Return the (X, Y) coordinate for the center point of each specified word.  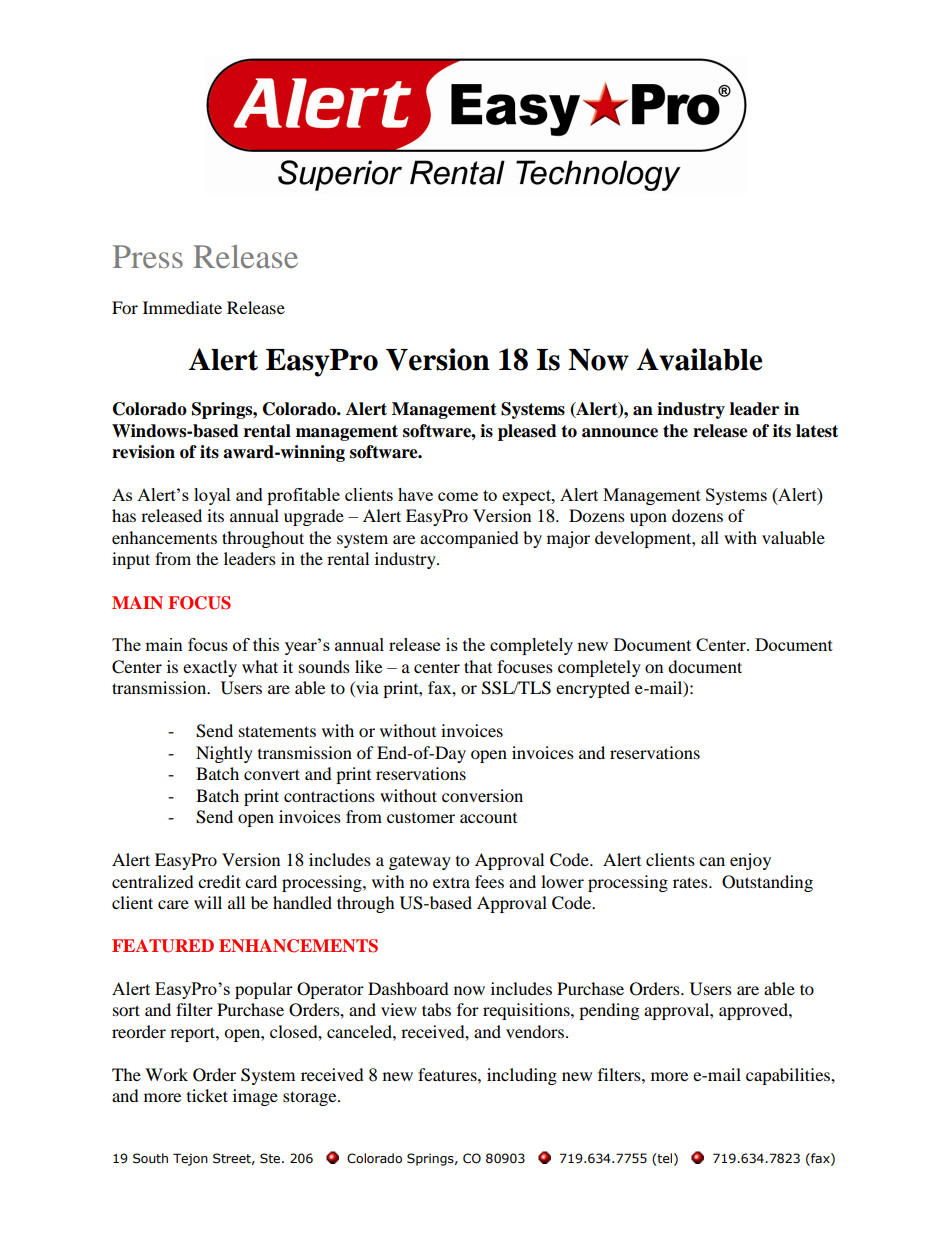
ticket (207, 1095)
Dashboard (408, 988)
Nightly (224, 754)
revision (143, 452)
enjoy (750, 861)
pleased (527, 432)
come (458, 496)
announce (620, 433)
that (478, 666)
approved (754, 1011)
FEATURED (163, 946)
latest (817, 431)
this (266, 644)
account (488, 818)
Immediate (182, 307)
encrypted (593, 689)
